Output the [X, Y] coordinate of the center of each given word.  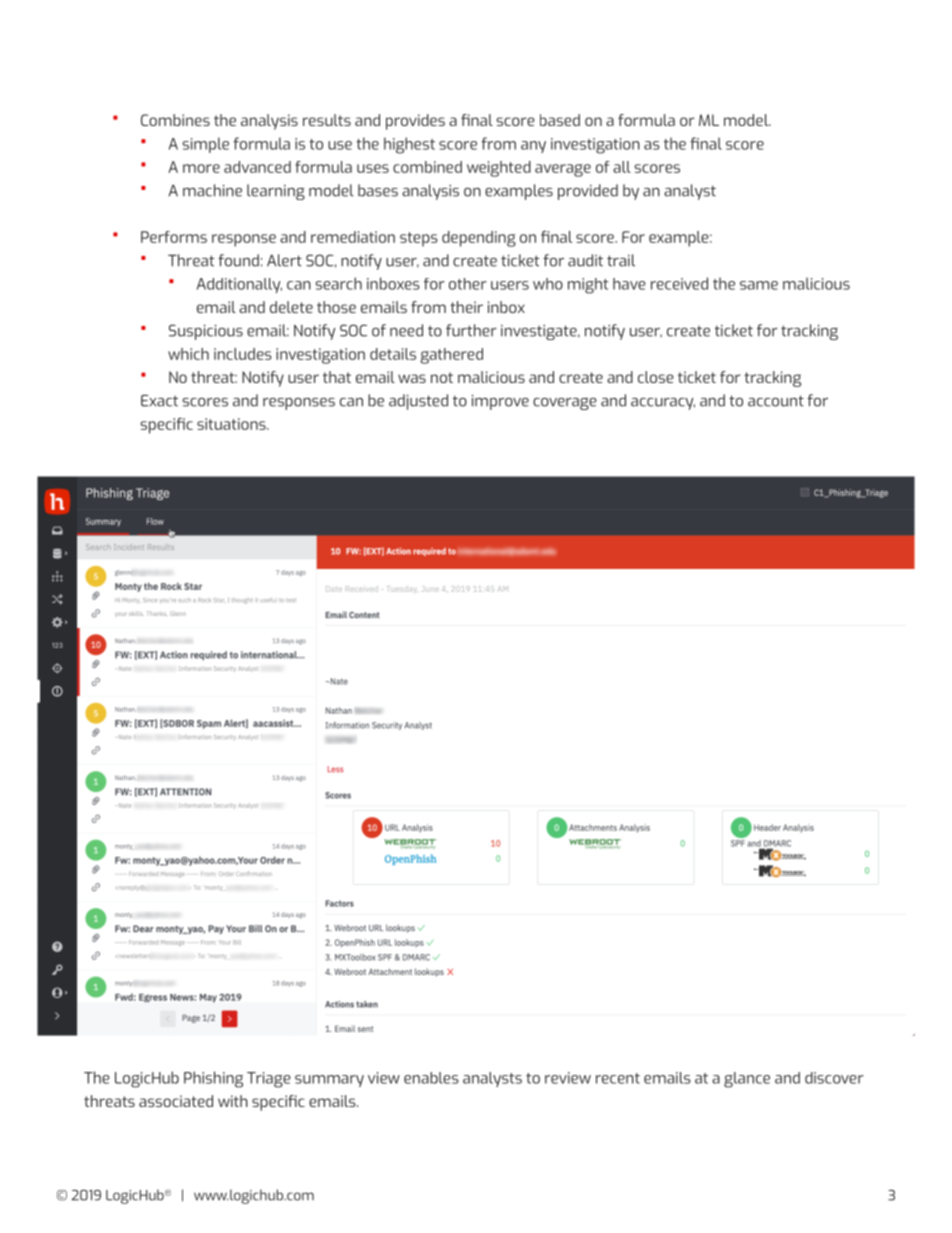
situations [232, 424]
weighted [499, 169]
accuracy [663, 404]
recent [618, 1078]
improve [500, 402]
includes [243, 354]
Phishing [213, 1079]
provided [588, 192]
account [776, 401]
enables [431, 1078]
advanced [257, 167]
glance [747, 1080]
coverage [565, 404]
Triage [269, 1080]
